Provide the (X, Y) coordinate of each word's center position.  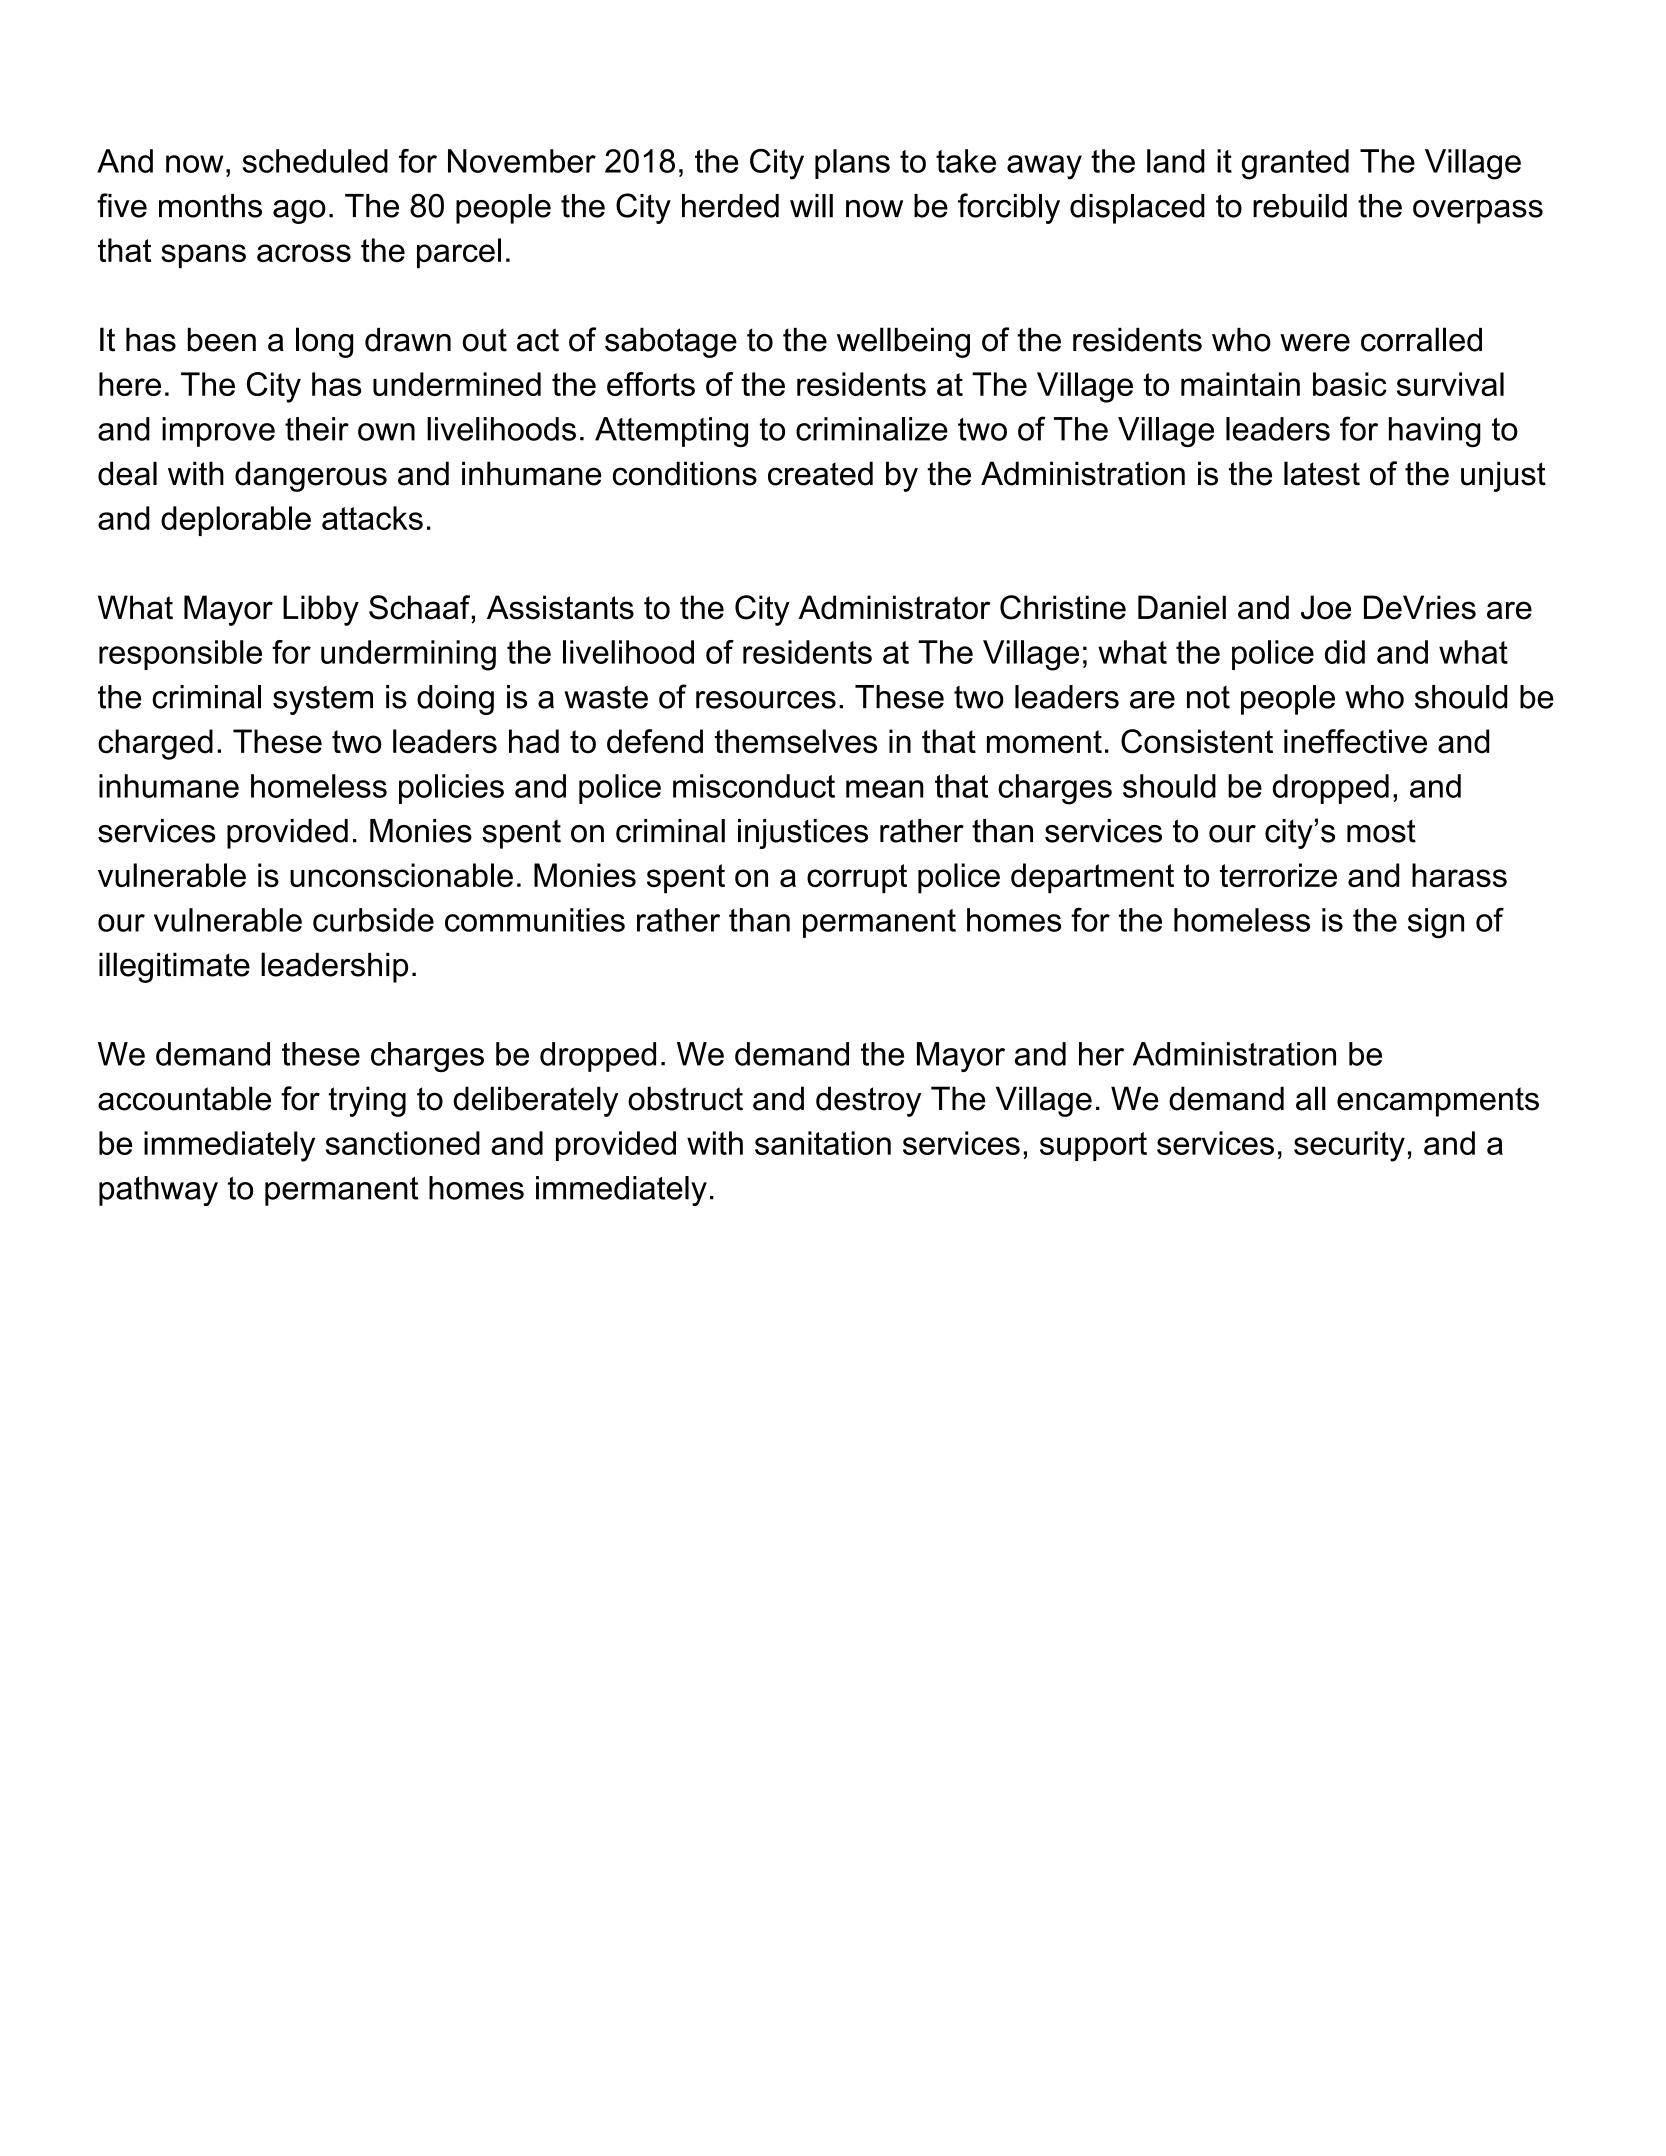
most (1381, 831)
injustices (803, 834)
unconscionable (401, 875)
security (1349, 1146)
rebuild (1300, 206)
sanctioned (403, 1143)
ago (299, 212)
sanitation (823, 1143)
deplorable (236, 521)
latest (1322, 473)
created (820, 473)
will (811, 206)
